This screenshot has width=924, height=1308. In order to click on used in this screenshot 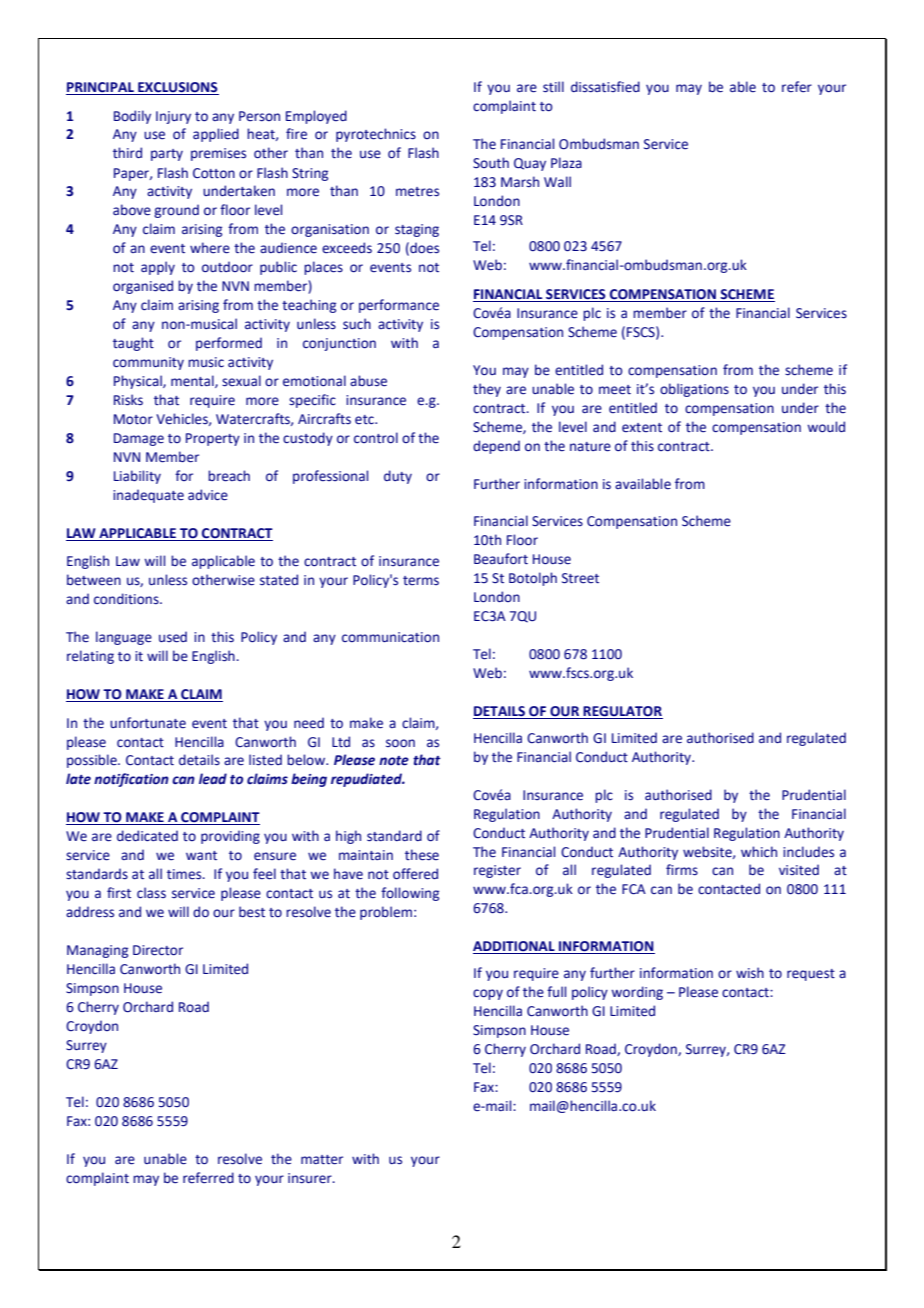, I will do `click(173, 637)`.
